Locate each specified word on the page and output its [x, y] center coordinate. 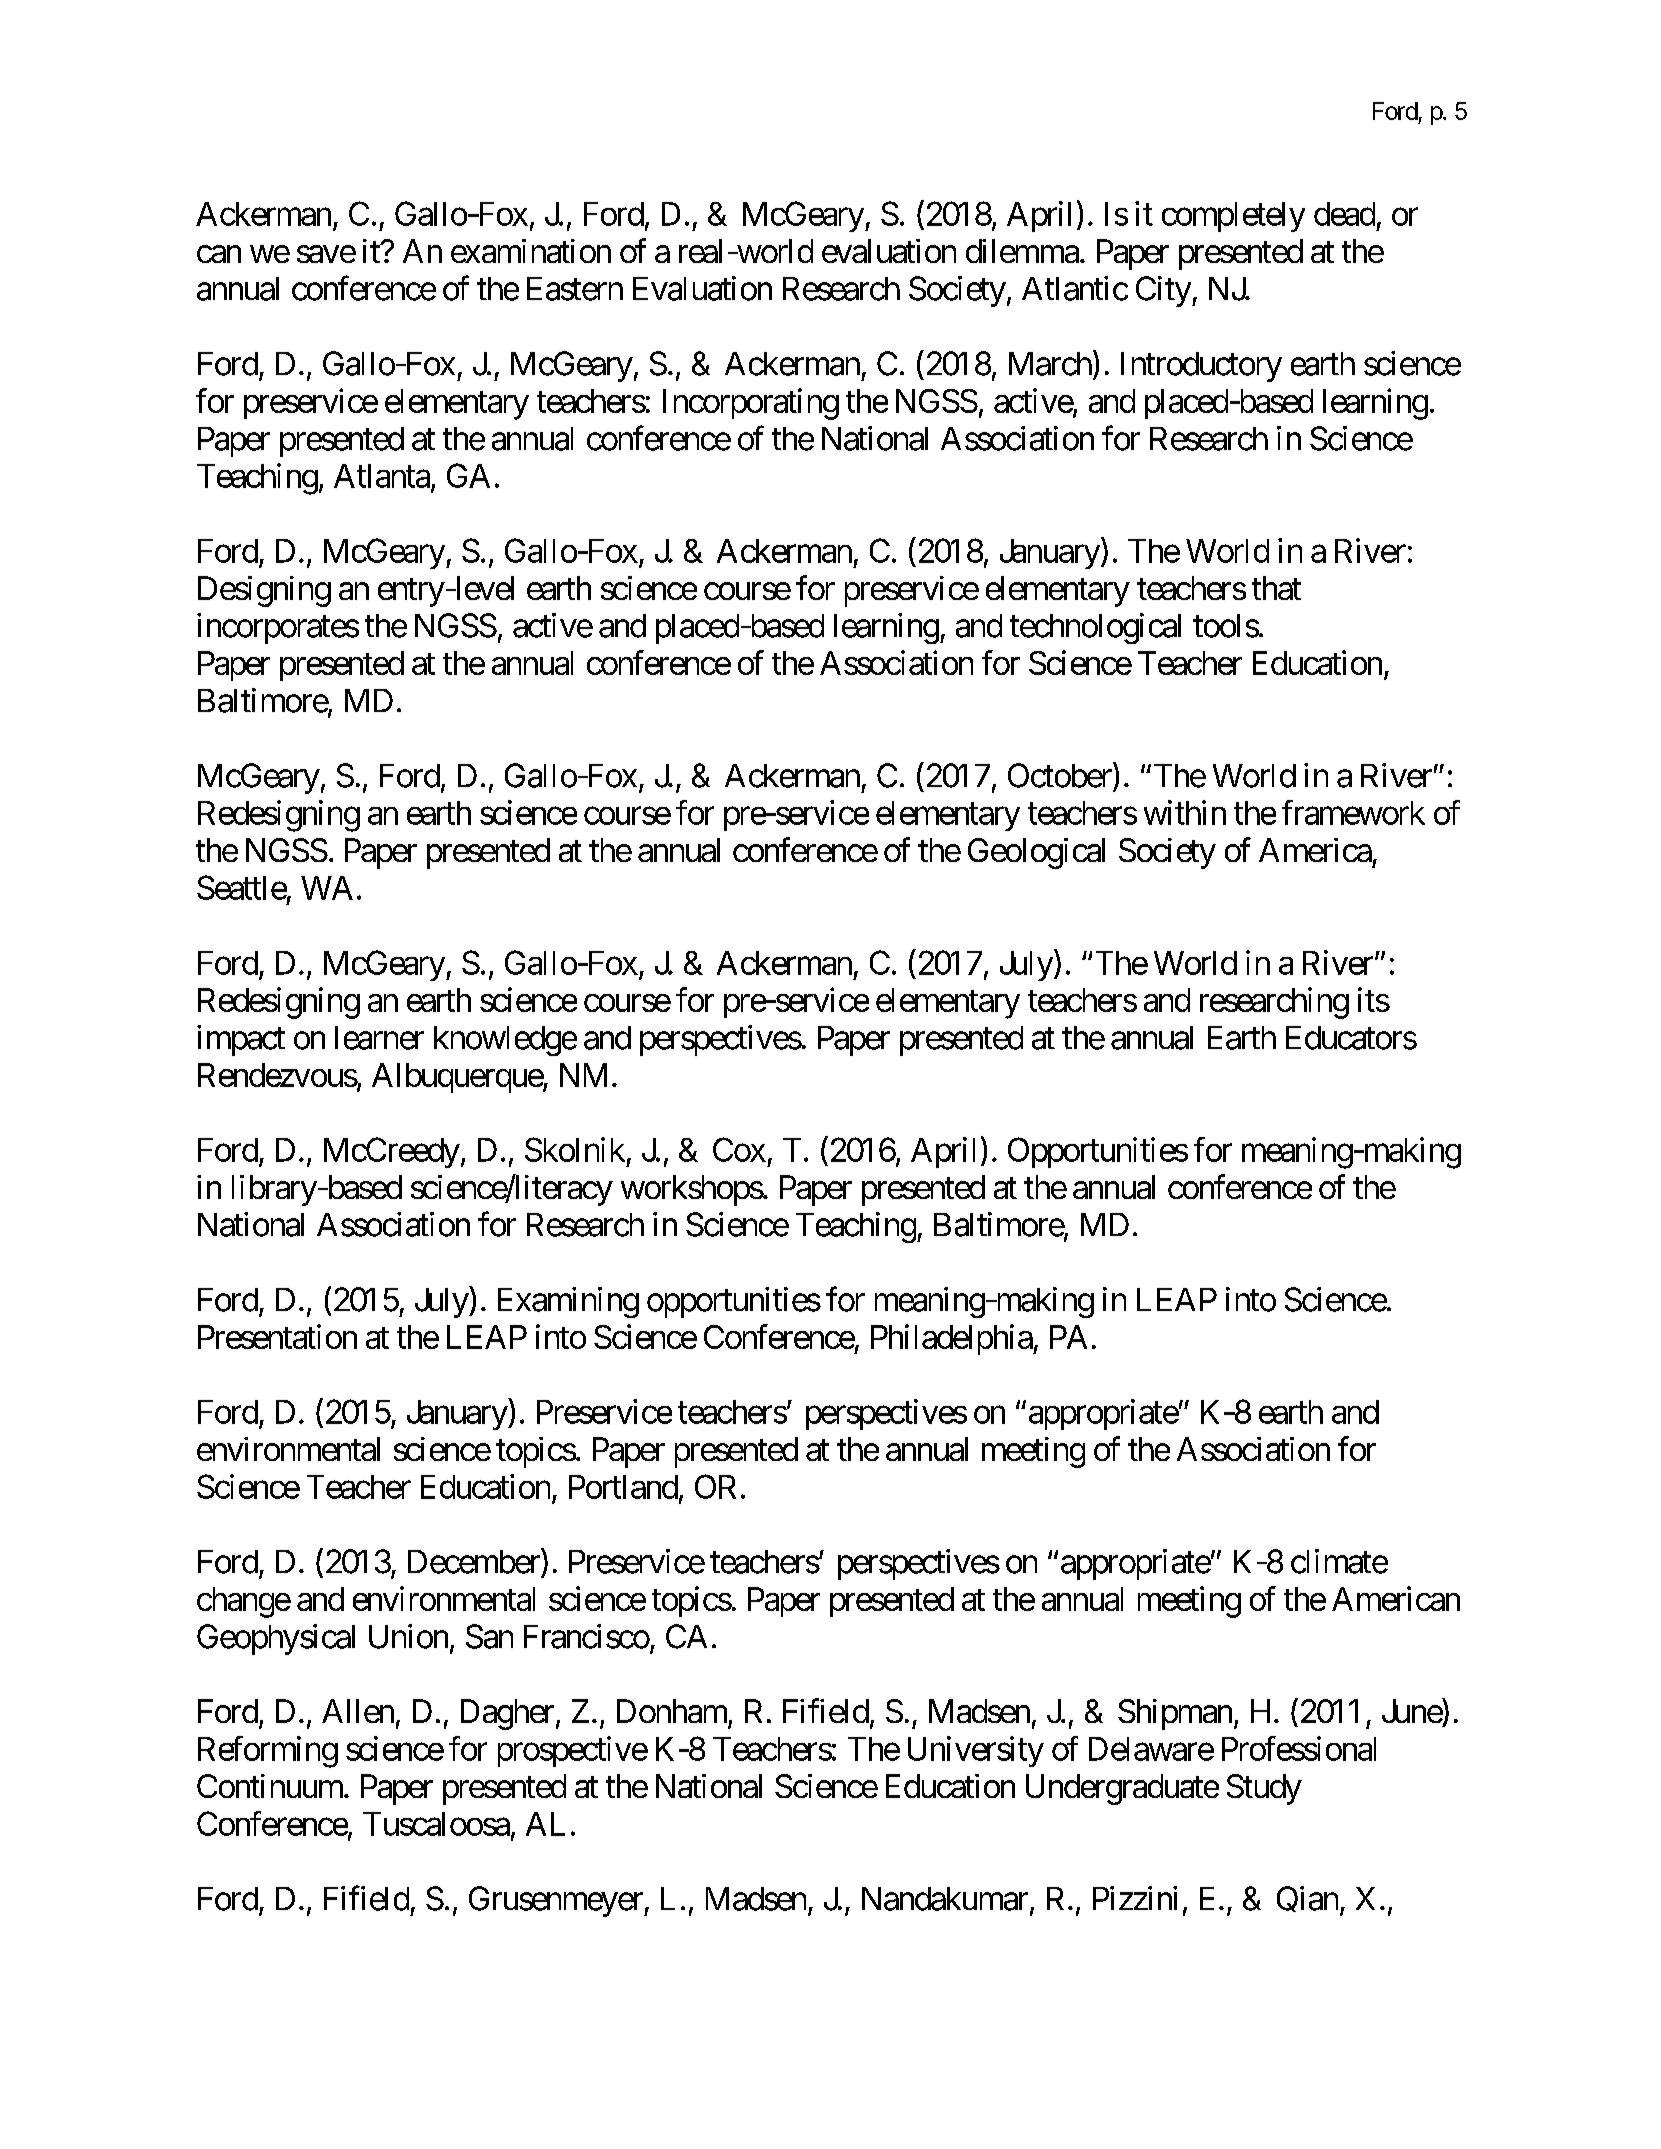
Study [1264, 1789]
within [1185, 812]
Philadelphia [952, 1339]
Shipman [1175, 1714]
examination [531, 251]
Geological [1036, 853]
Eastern [575, 289]
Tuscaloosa [436, 1824]
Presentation [277, 1336]
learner [379, 1038]
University [976, 1751]
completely [1233, 217]
